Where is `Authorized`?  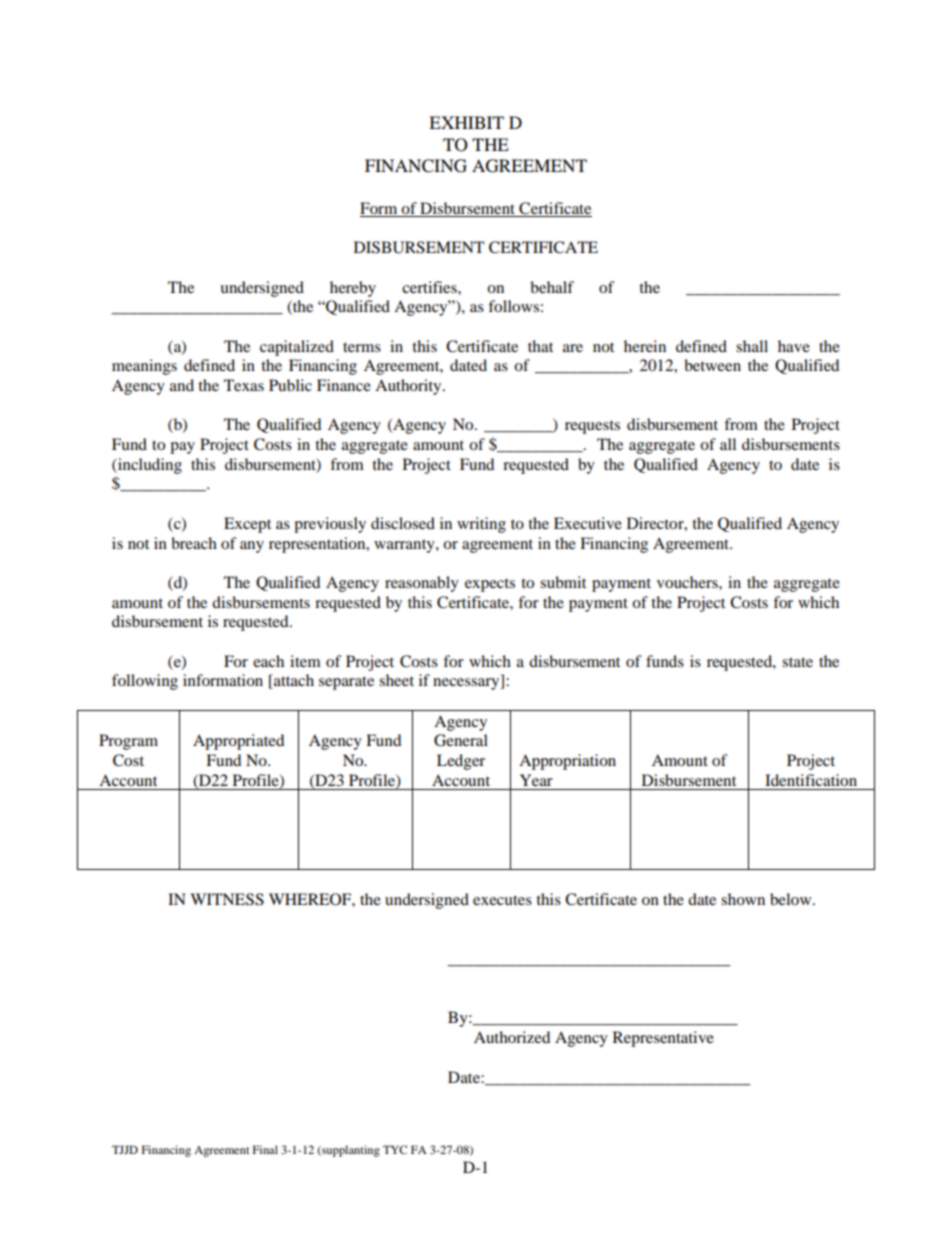
Authorized is located at coordinates (512, 1037).
